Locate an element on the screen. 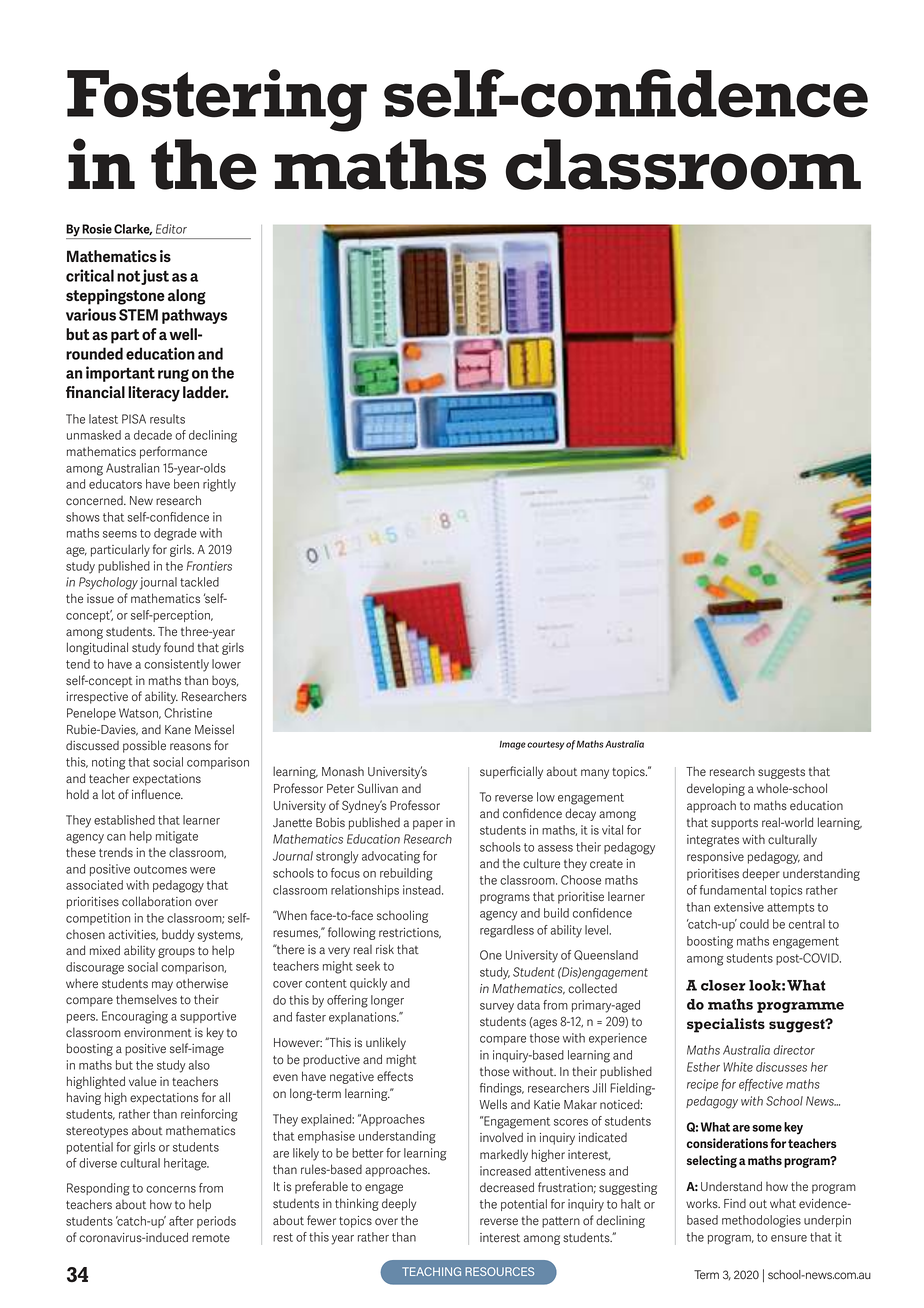  ensure is located at coordinates (789, 1238).
